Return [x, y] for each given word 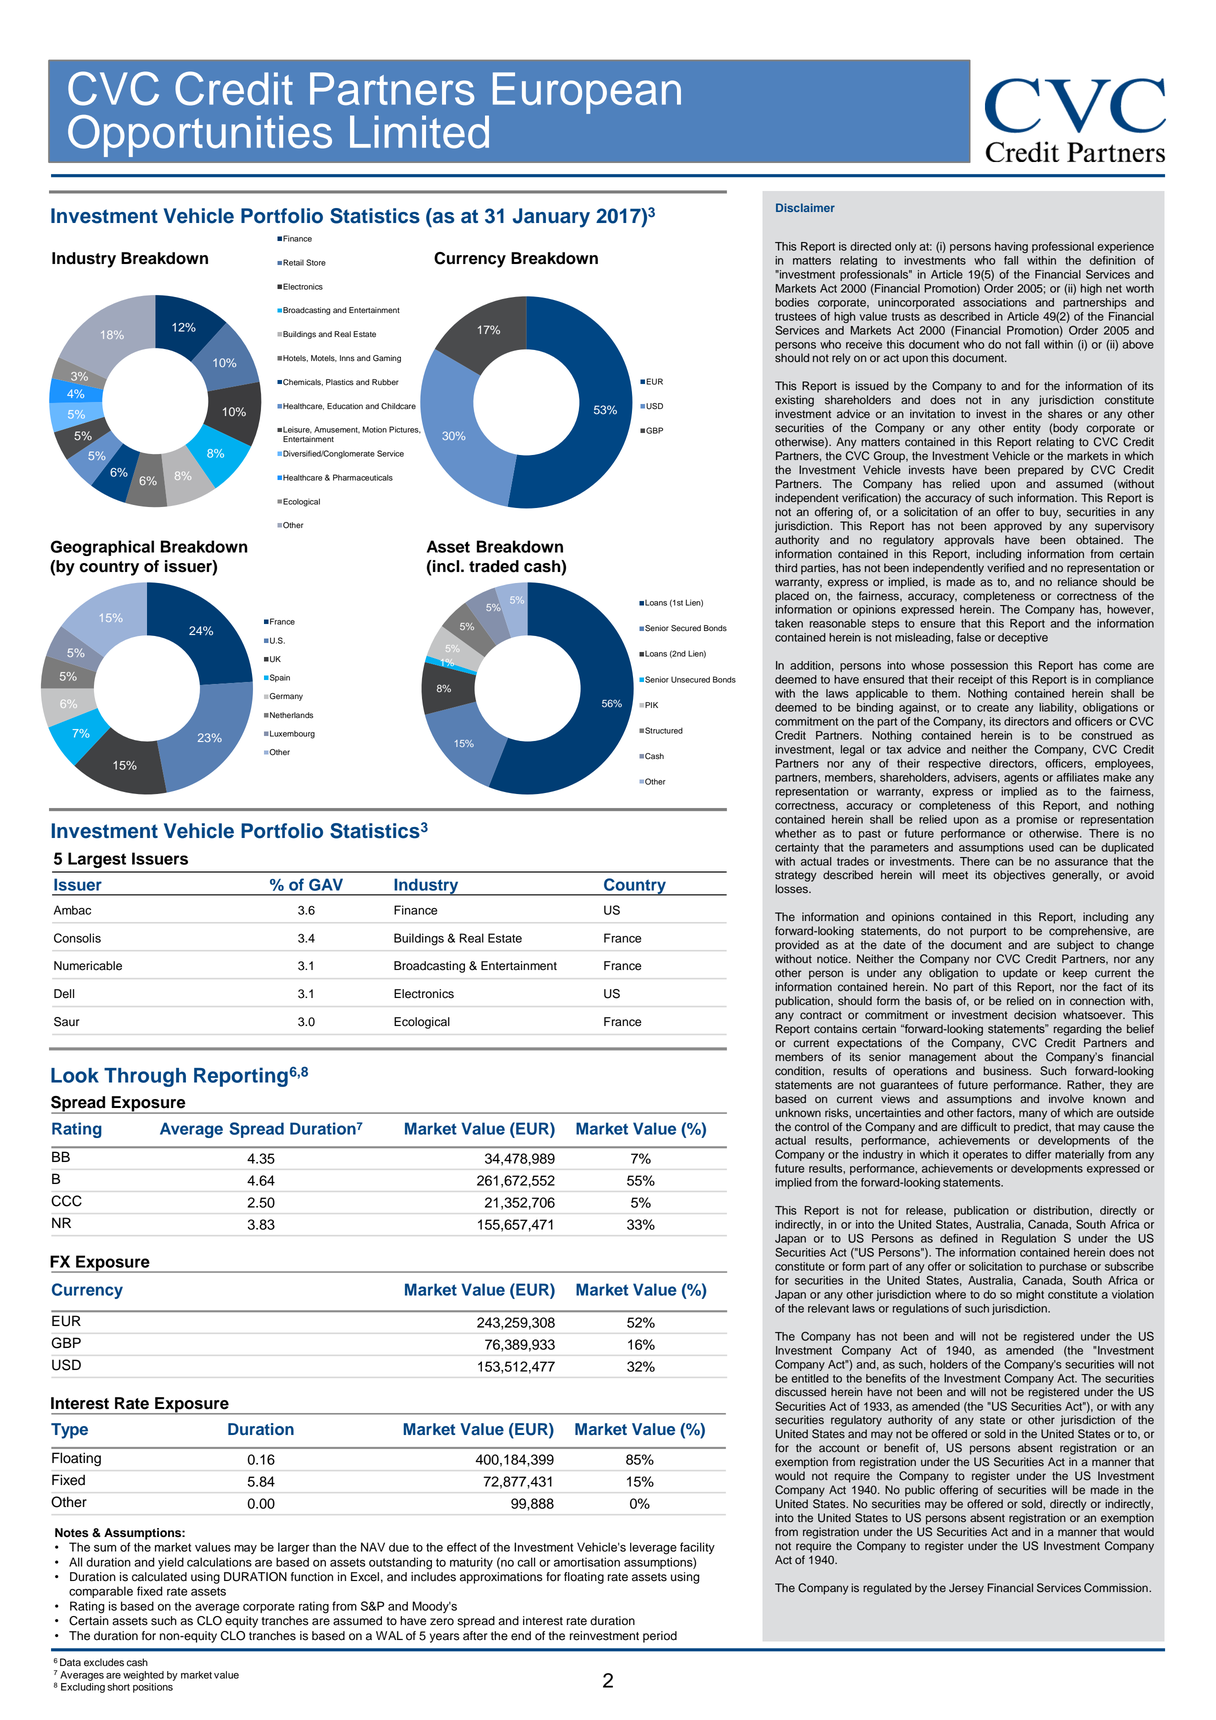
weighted [143, 1676]
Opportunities [200, 136]
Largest [97, 860]
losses [792, 889]
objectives [1019, 876]
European [587, 93]
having [1011, 247]
